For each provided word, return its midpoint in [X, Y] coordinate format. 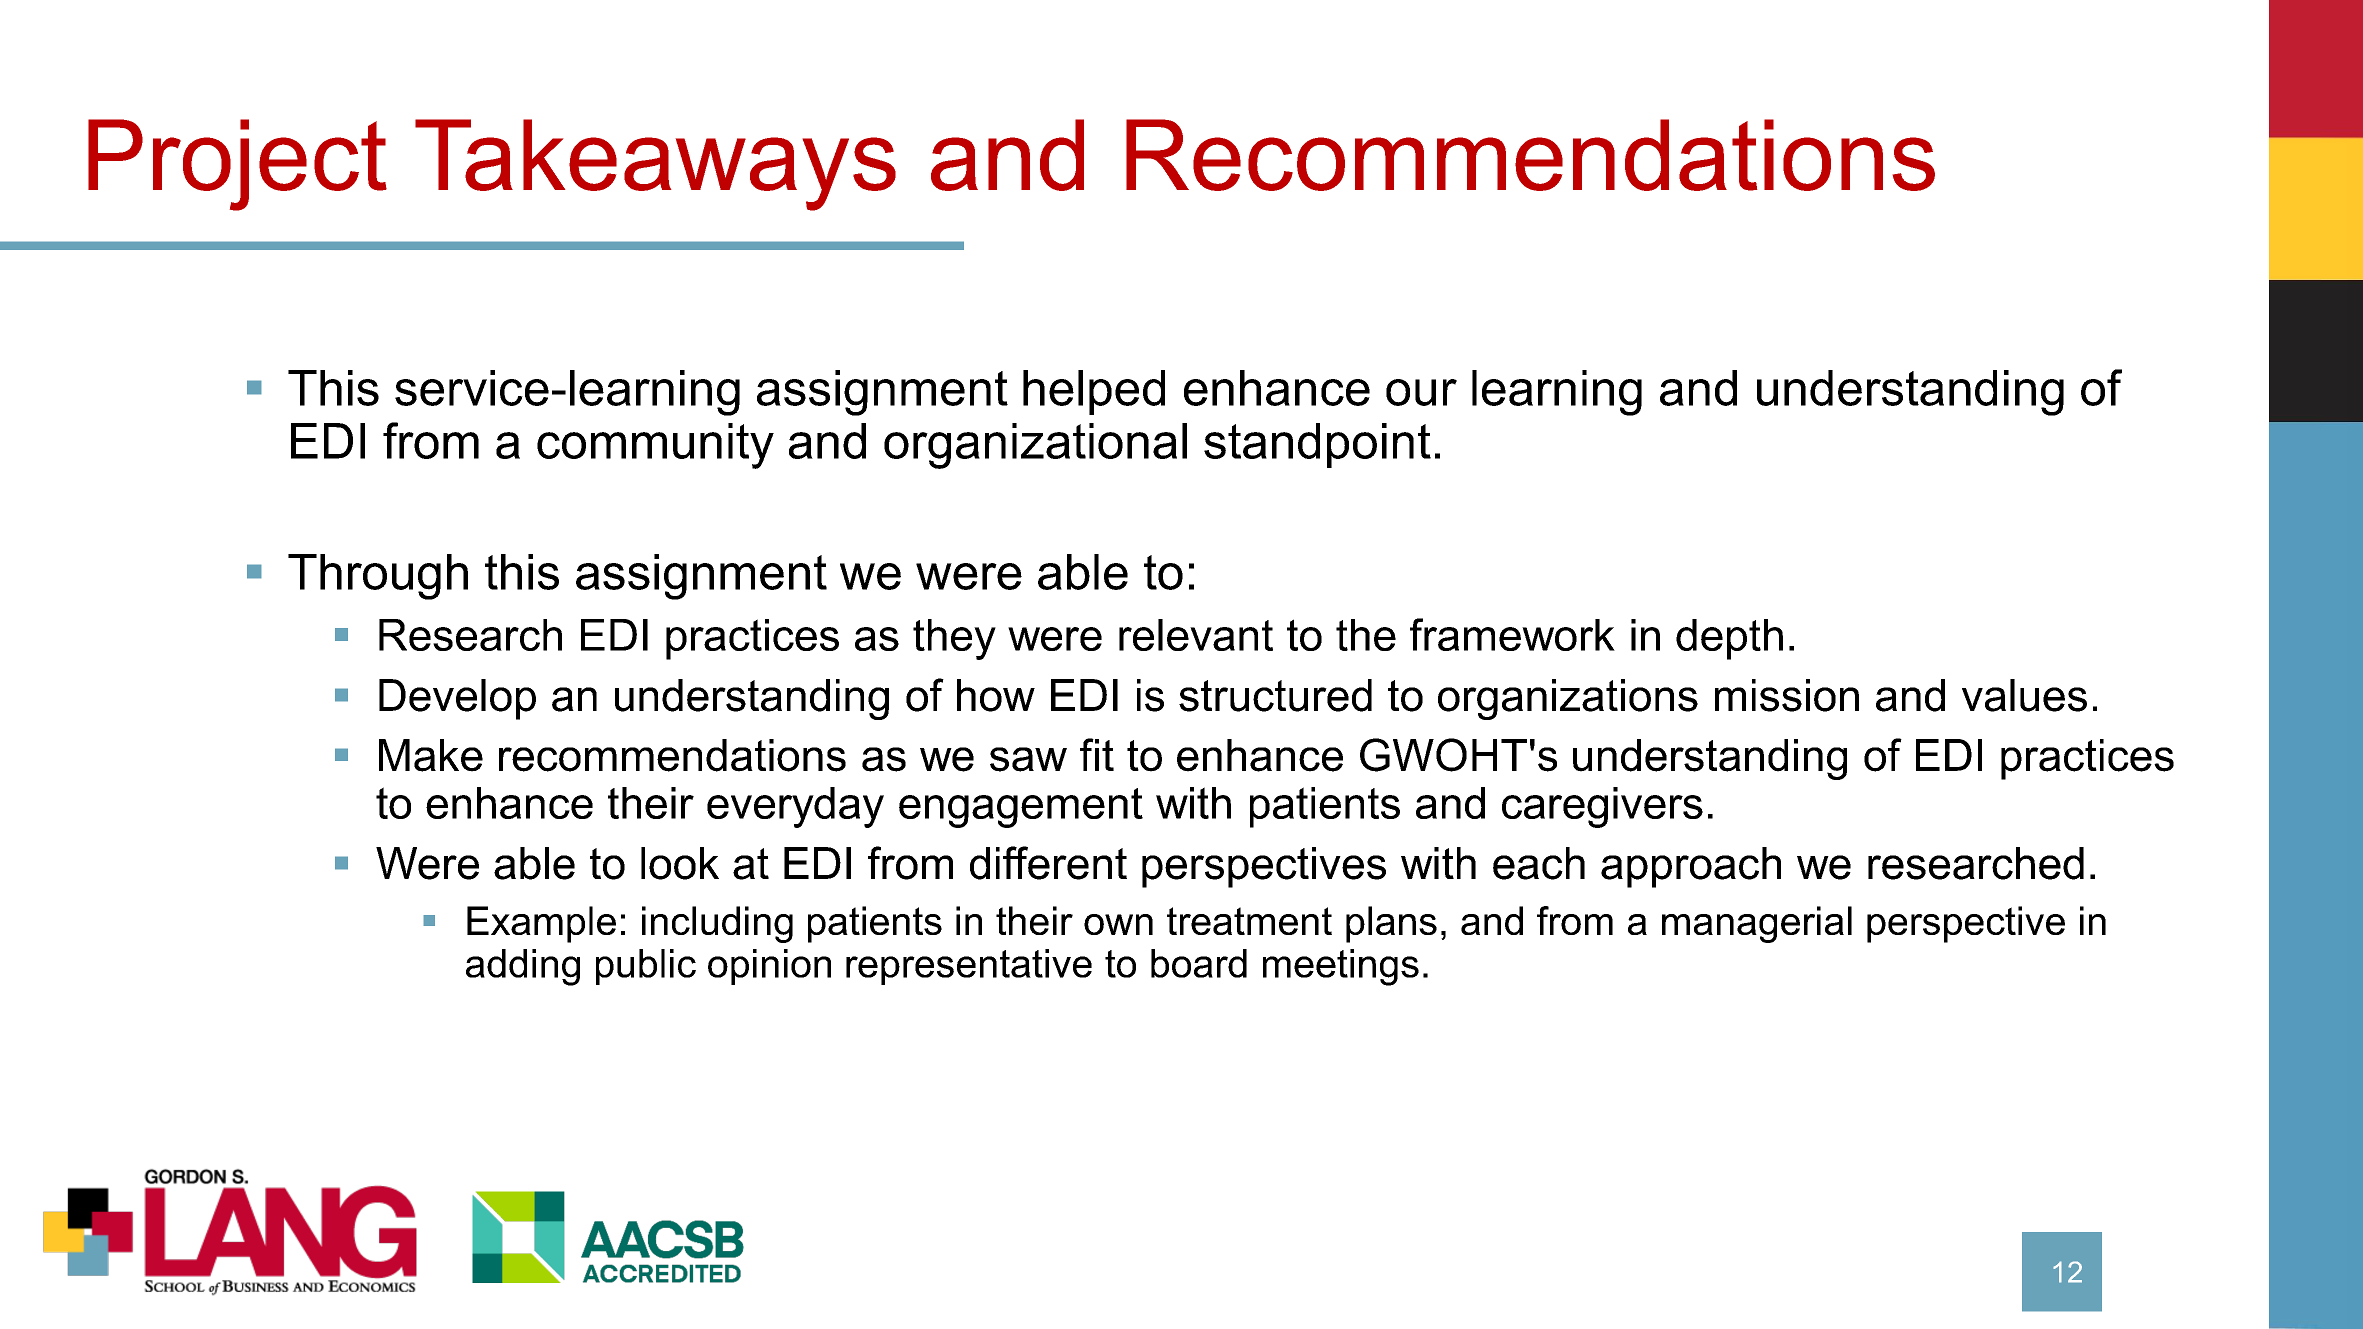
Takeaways [655, 165]
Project [237, 165]
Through [378, 577]
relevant [1196, 635]
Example [541, 924]
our [1421, 392]
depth [1729, 639]
